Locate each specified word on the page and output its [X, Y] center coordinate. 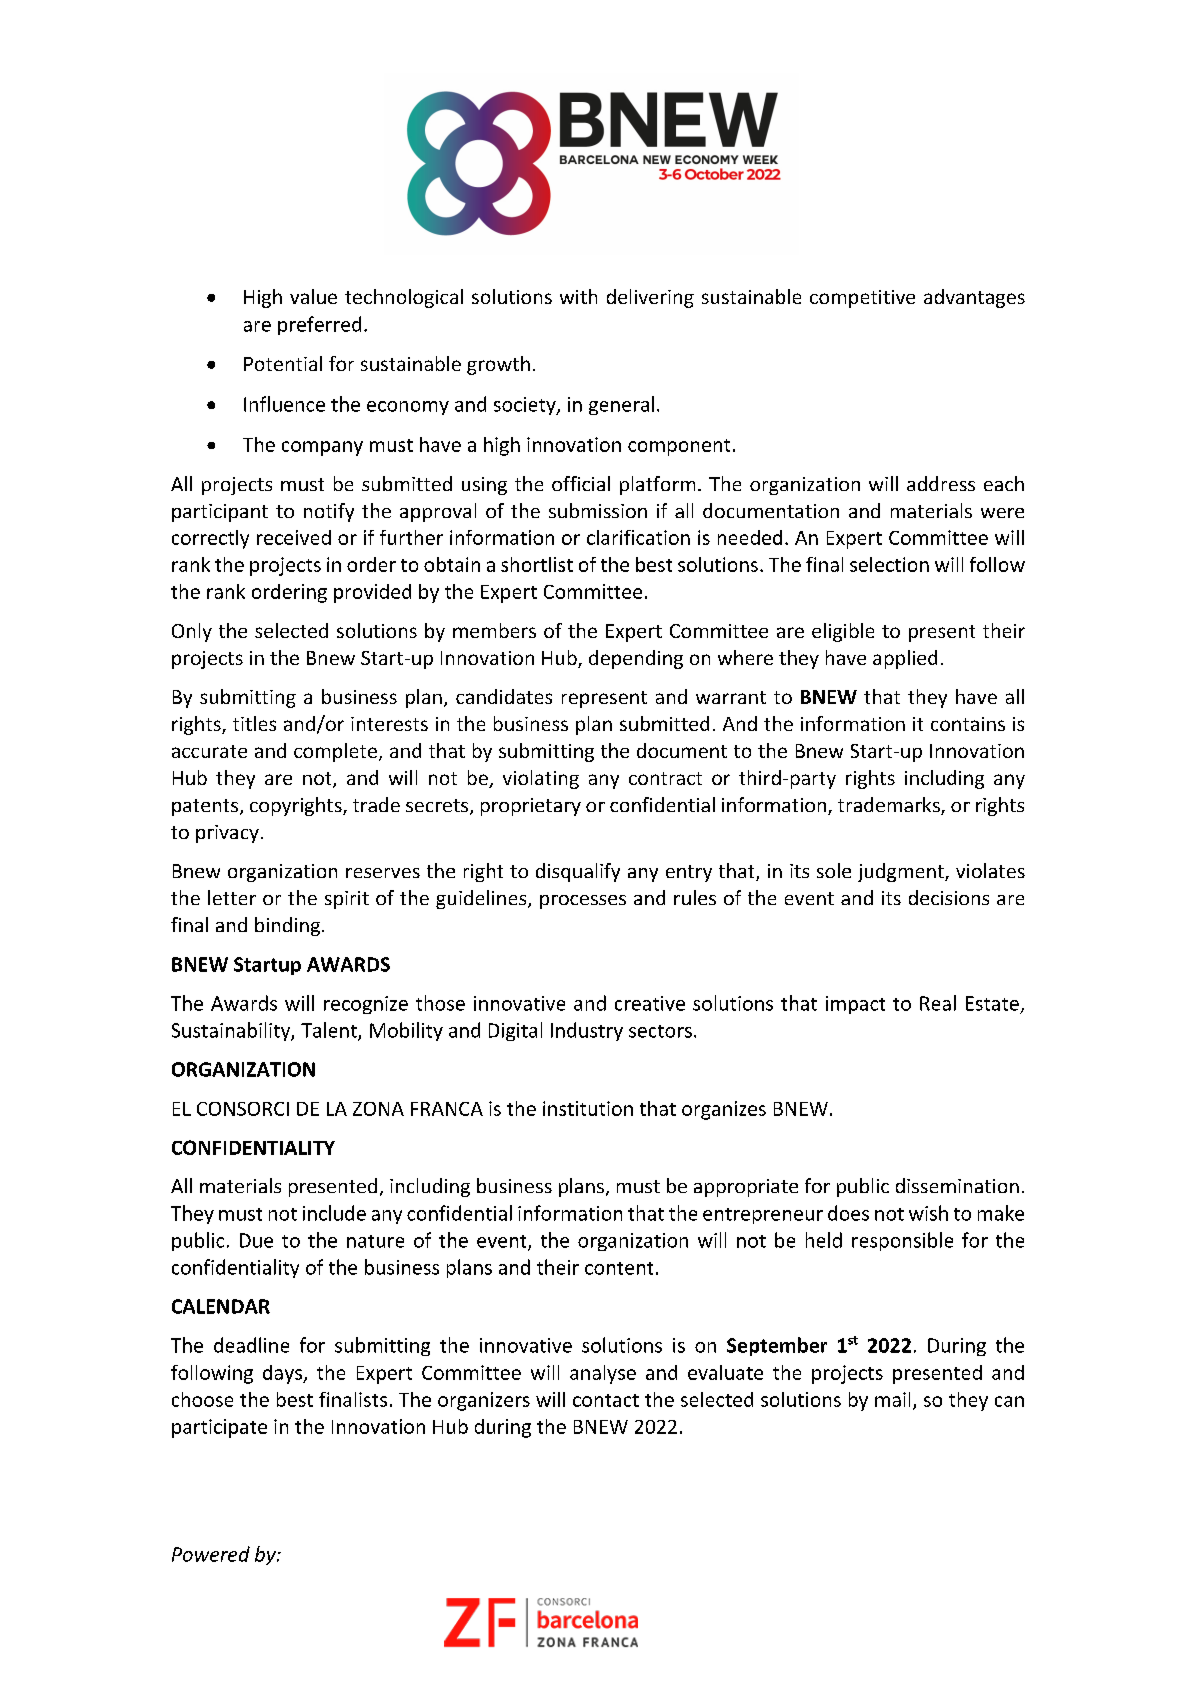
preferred [319, 325]
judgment [902, 872]
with [578, 296]
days [283, 1374]
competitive [862, 299]
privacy [227, 834]
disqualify [578, 872]
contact [606, 1400]
